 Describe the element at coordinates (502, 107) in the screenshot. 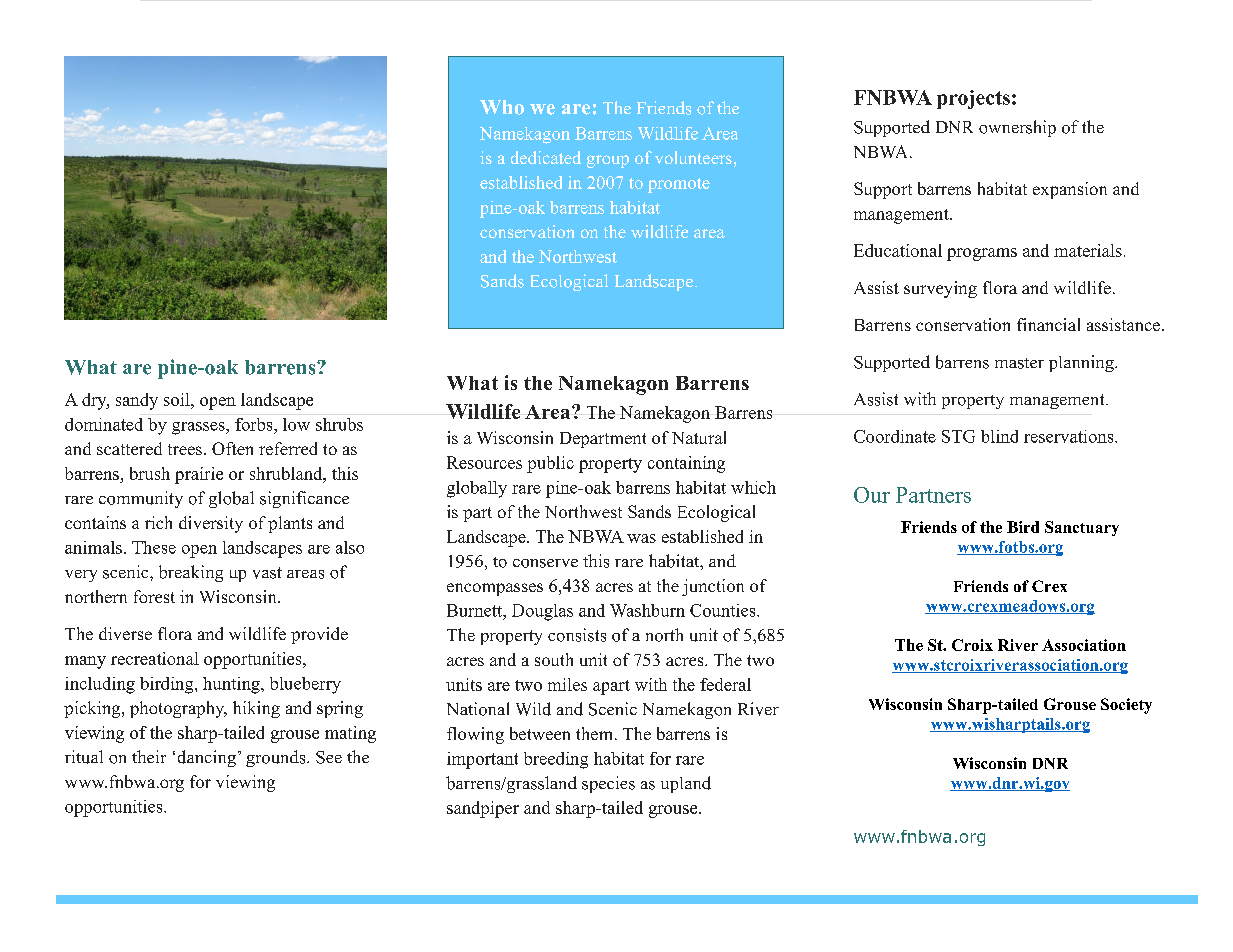

I see `Who` at that location.
